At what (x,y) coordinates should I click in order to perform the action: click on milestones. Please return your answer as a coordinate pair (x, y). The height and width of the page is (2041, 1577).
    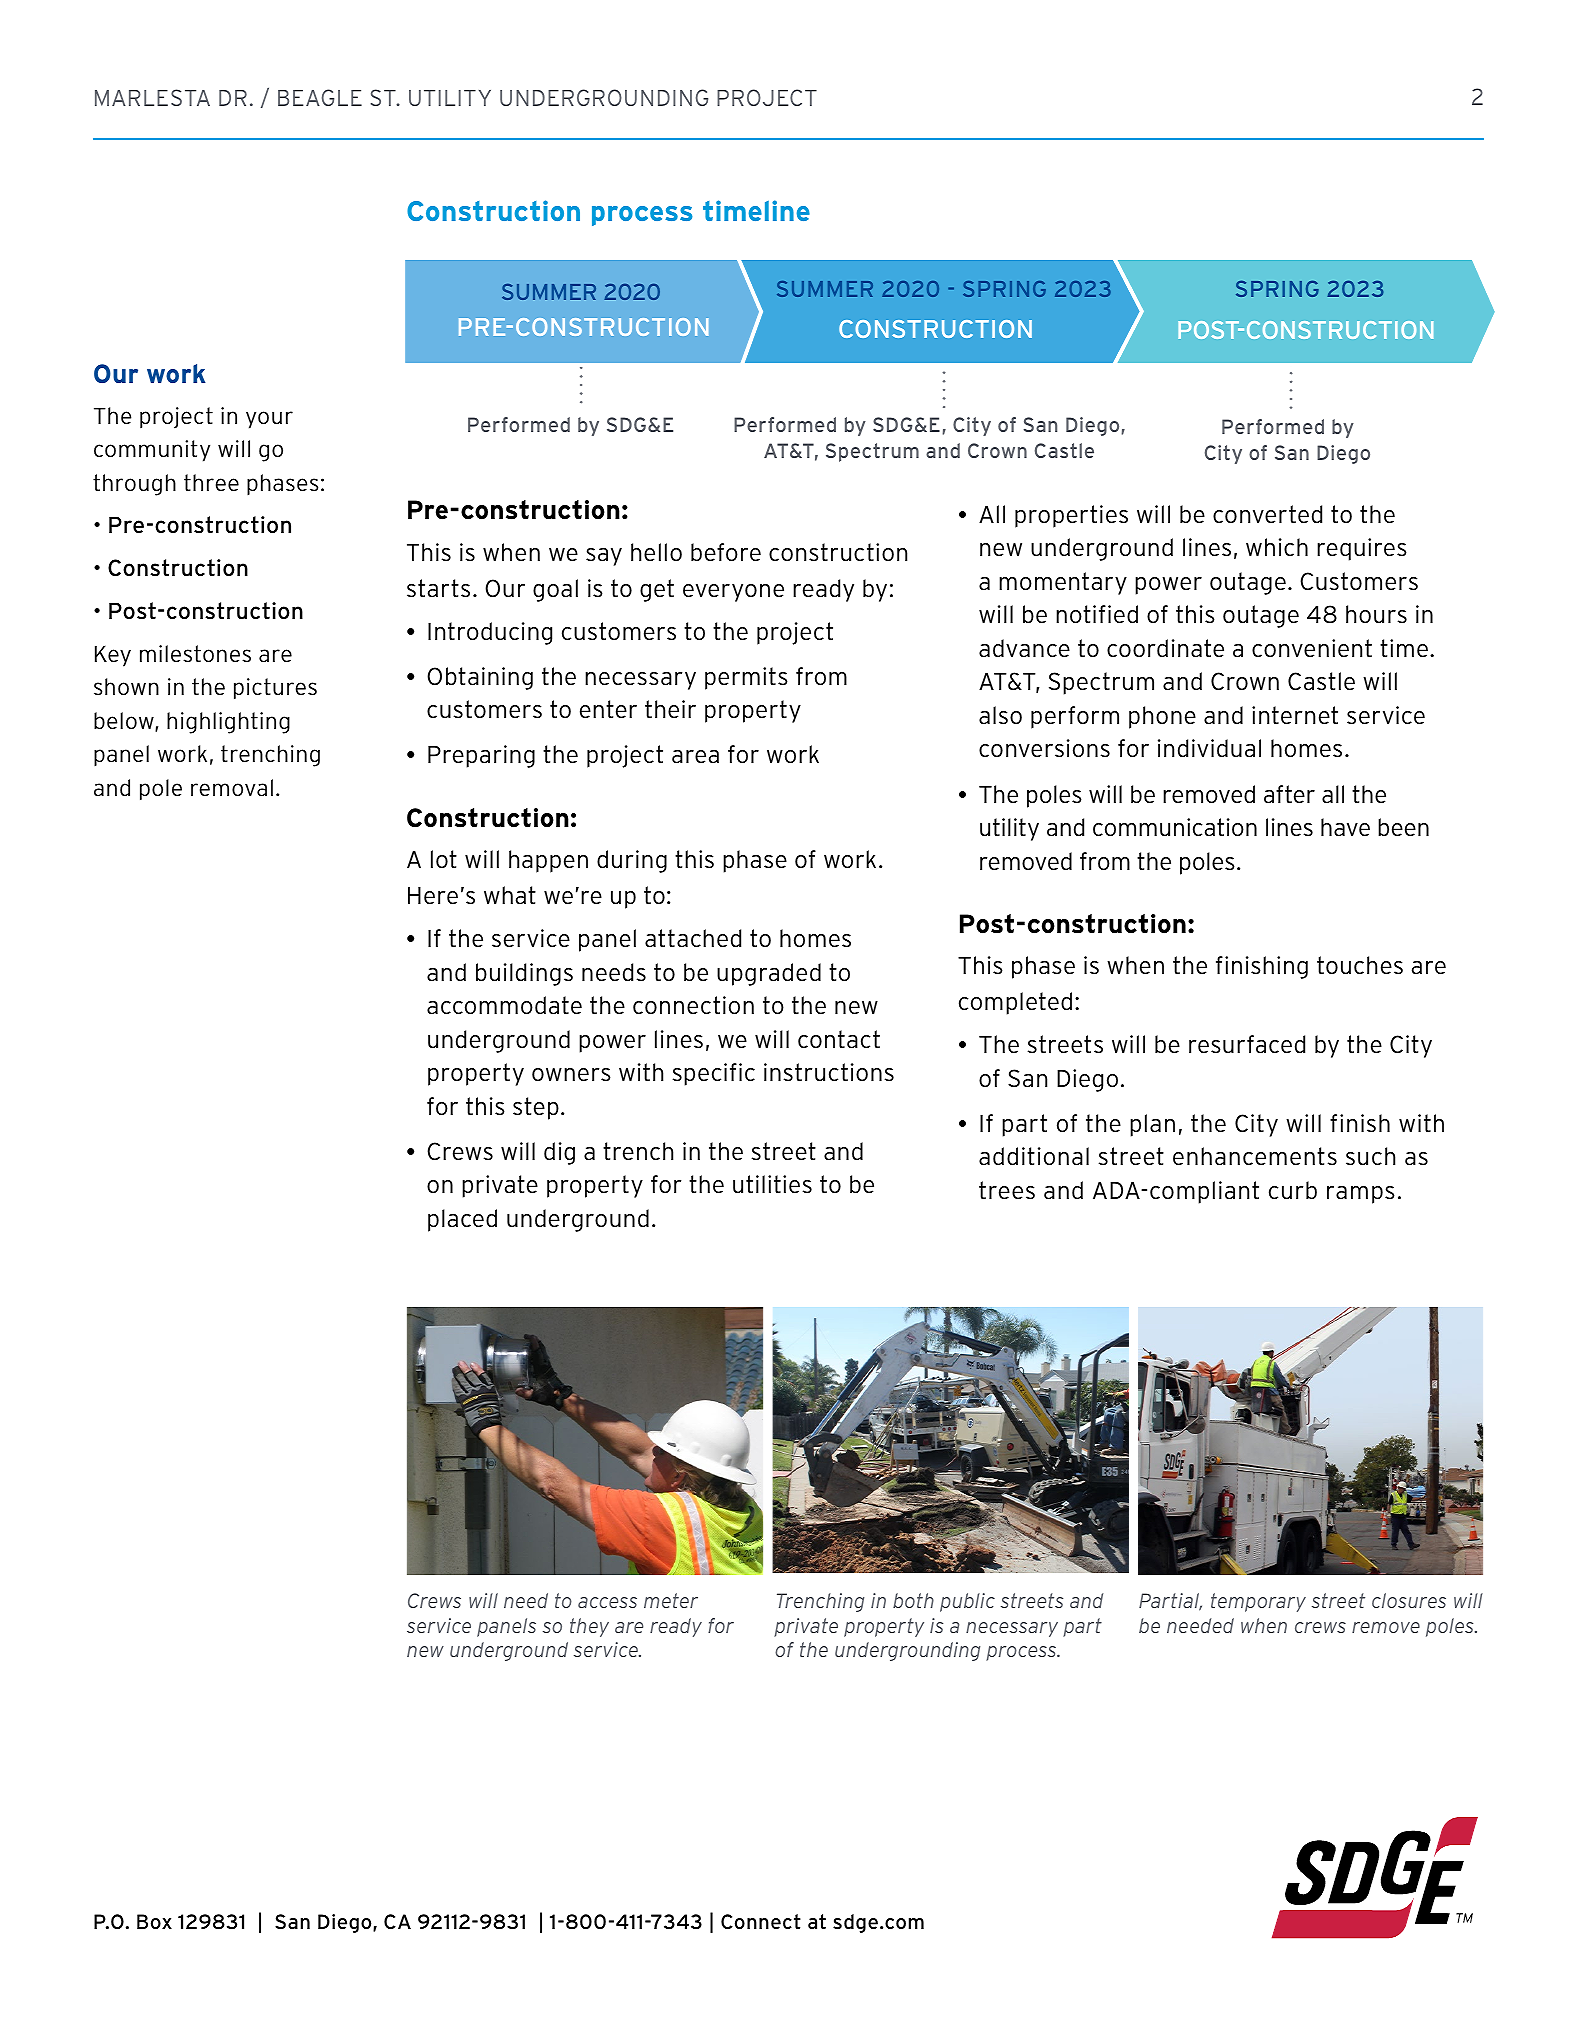
    Looking at the image, I should click on (195, 654).
